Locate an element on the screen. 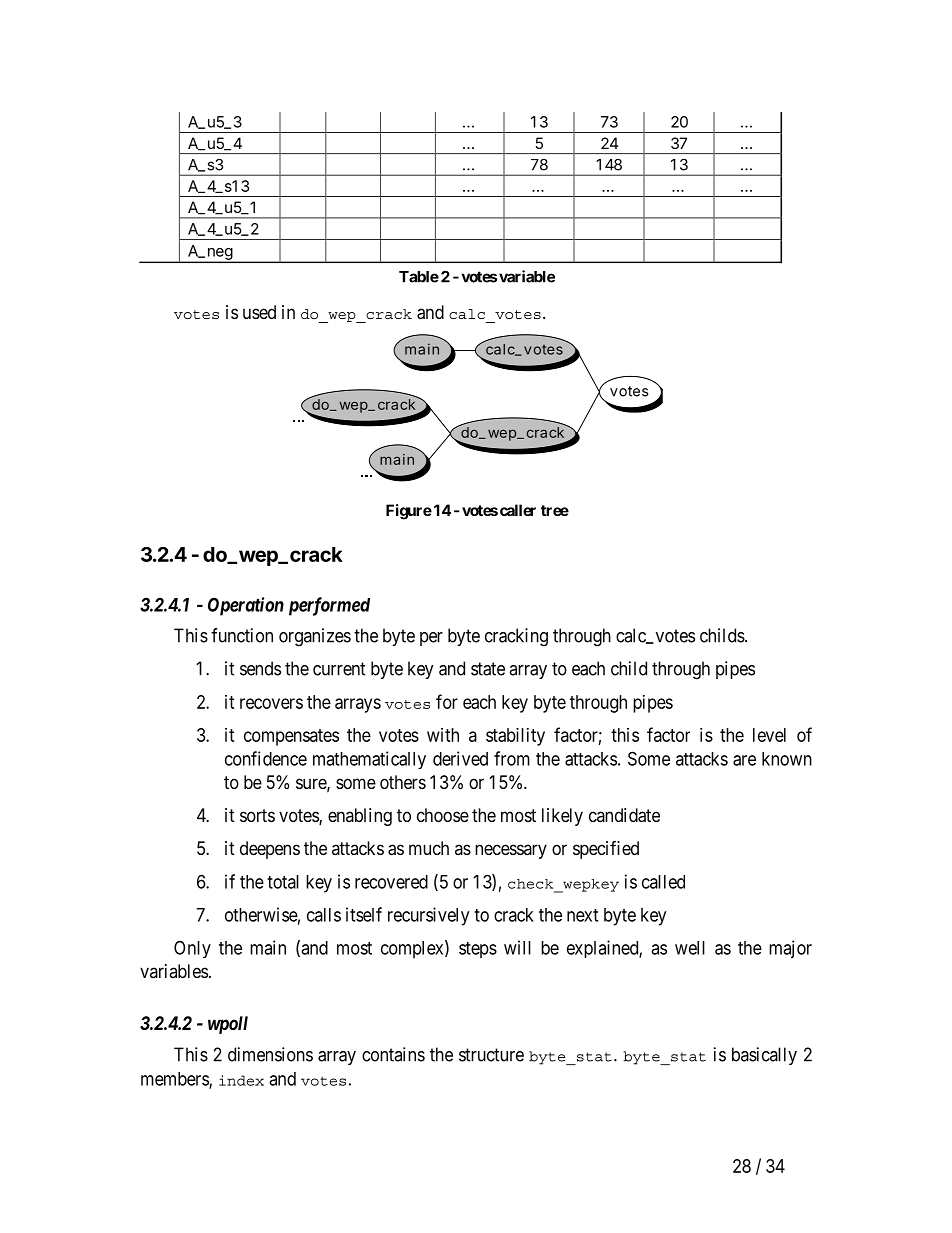 The image size is (952, 1233). basically is located at coordinates (764, 1056).
